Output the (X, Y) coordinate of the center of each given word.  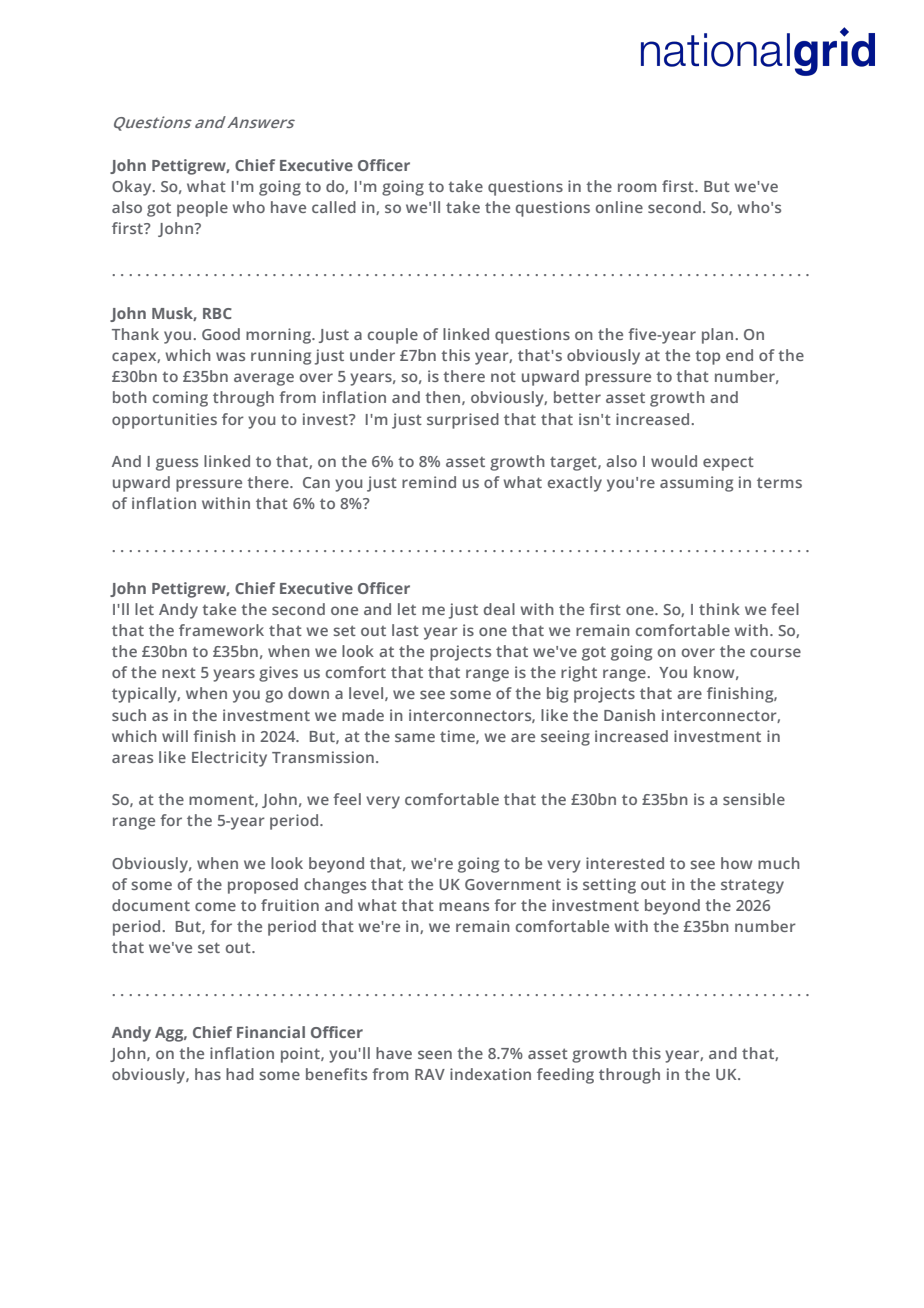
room (637, 187)
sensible (754, 799)
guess (177, 464)
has (208, 1074)
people (202, 209)
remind (429, 482)
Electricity (229, 759)
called (334, 207)
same (415, 737)
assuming (696, 484)
